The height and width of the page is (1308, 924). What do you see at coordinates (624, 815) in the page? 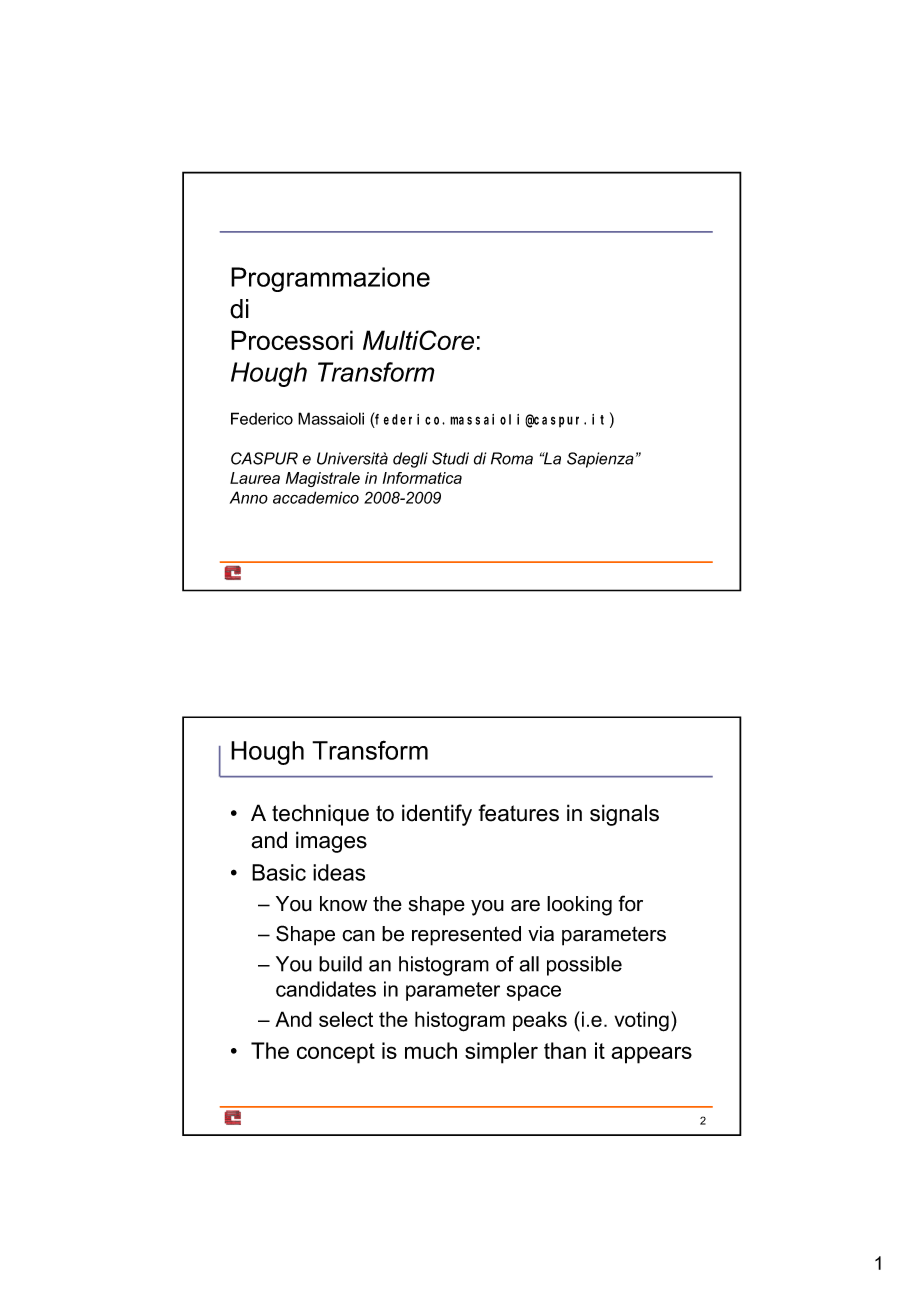
I see `signals` at bounding box center [624, 815].
